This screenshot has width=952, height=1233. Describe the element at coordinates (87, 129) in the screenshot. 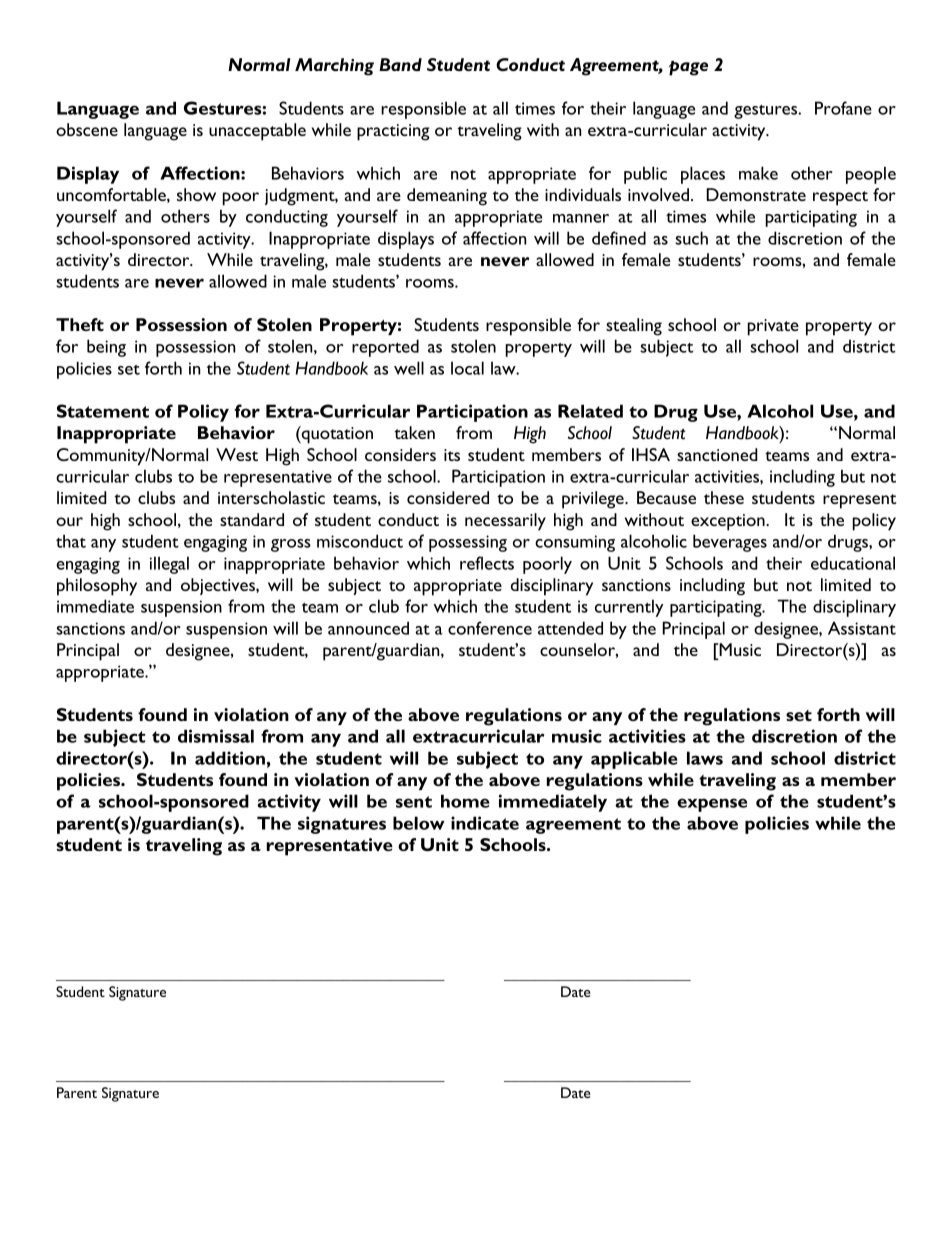

I see `obscene` at that location.
